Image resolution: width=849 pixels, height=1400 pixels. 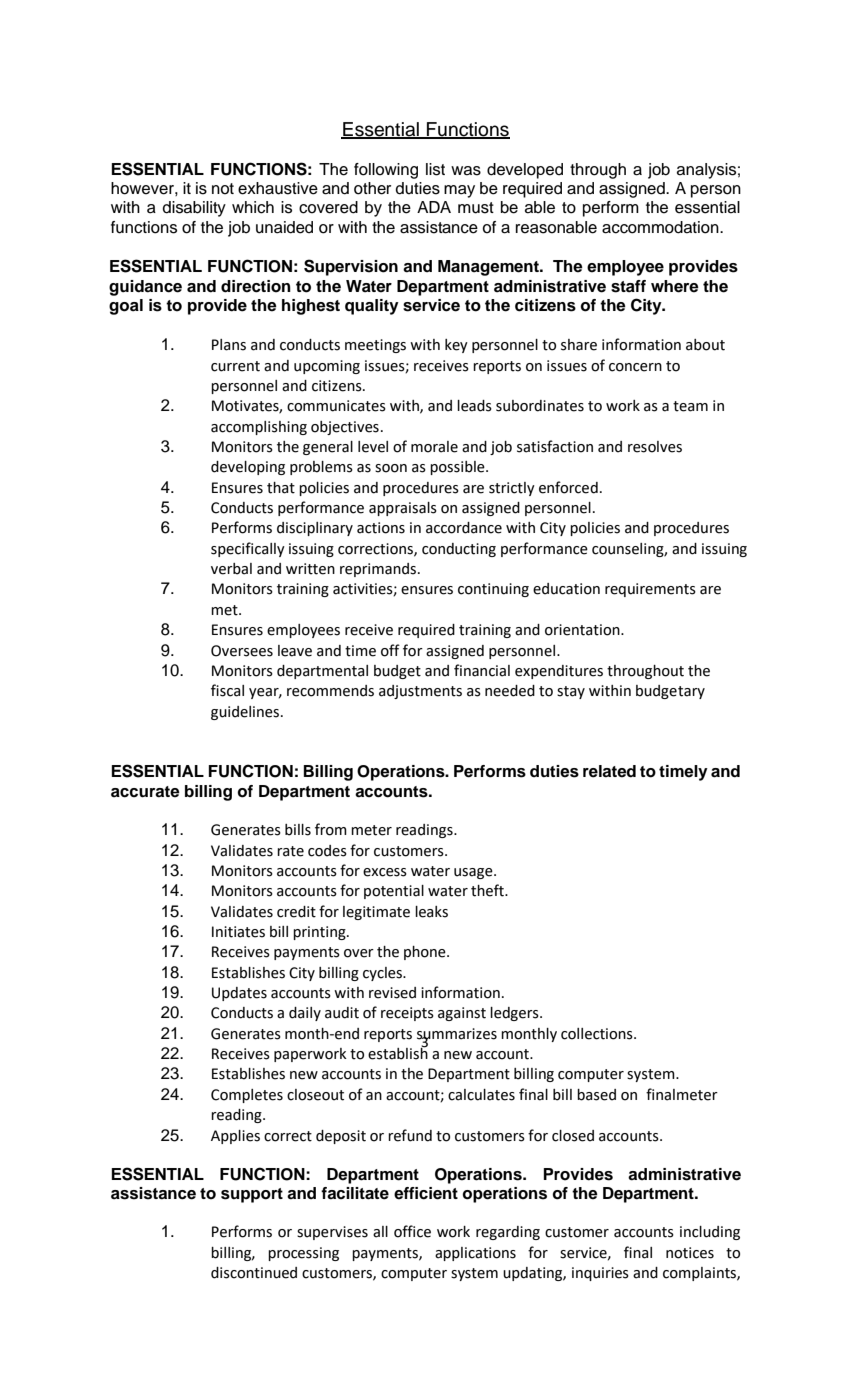 What do you see at coordinates (194, 209) in the screenshot?
I see `disability` at bounding box center [194, 209].
